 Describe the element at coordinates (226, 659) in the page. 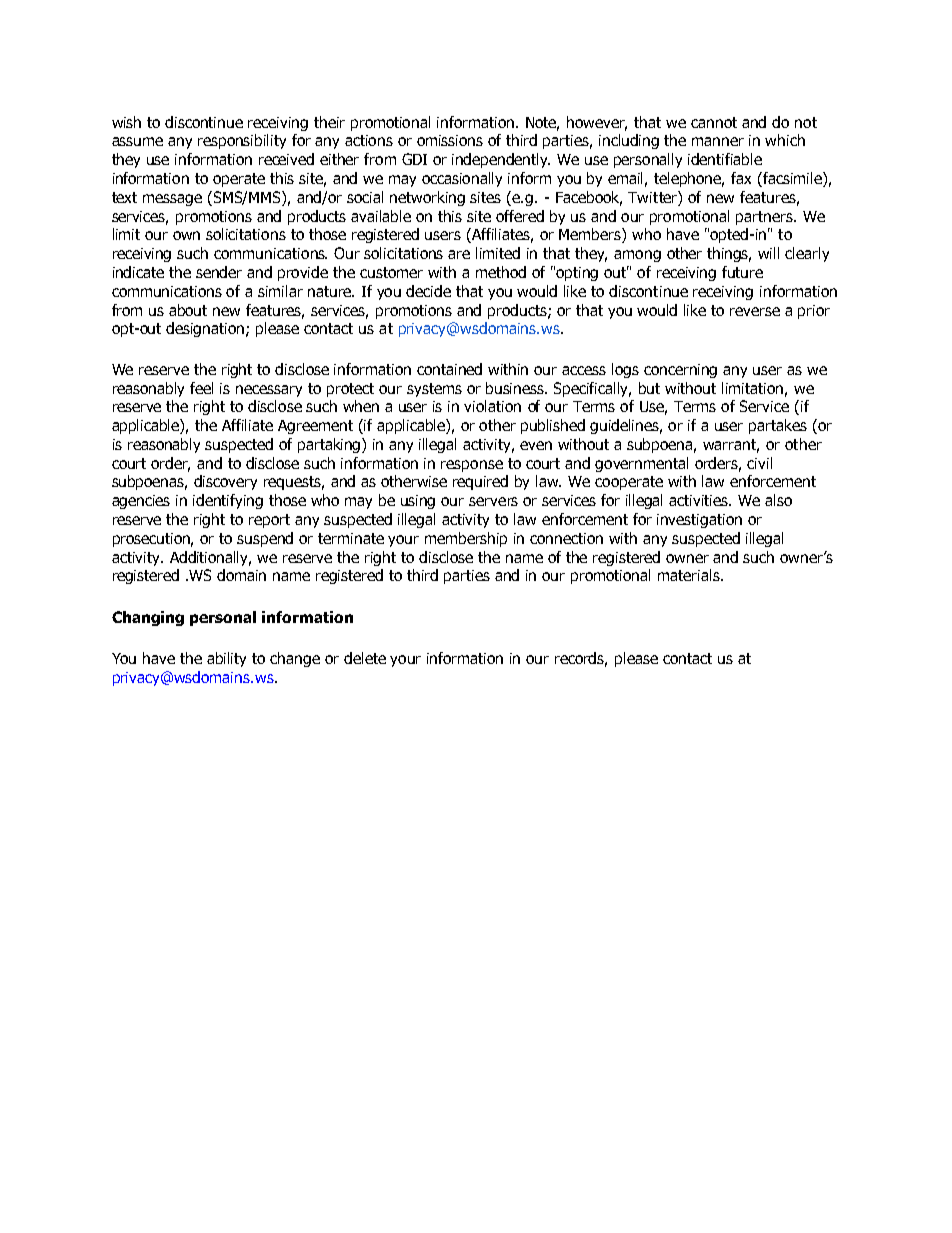

I see `ability` at that location.
